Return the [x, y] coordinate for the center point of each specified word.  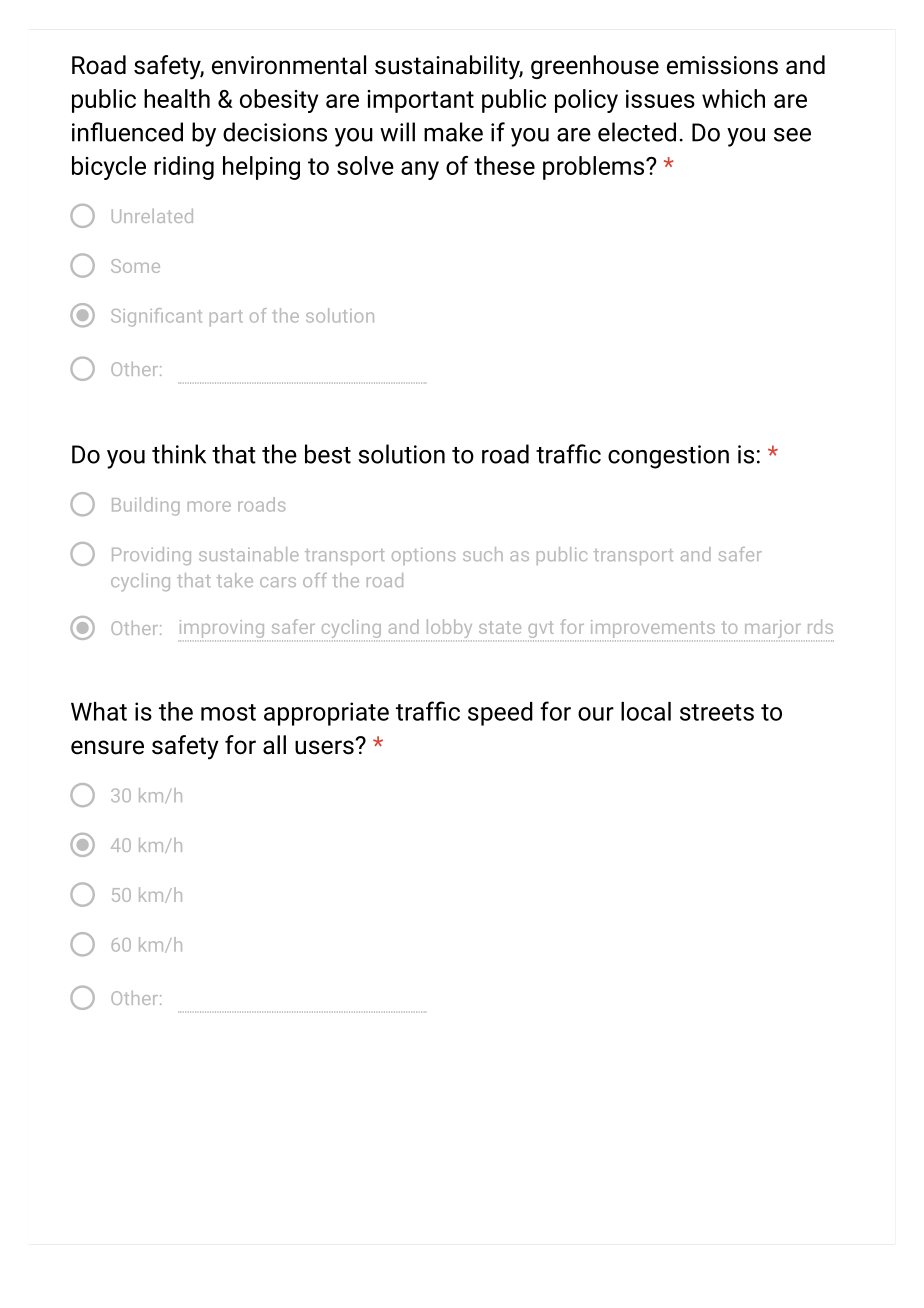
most [228, 712]
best [328, 454]
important [420, 101]
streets [717, 712]
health [177, 98]
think [179, 454]
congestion [668, 457]
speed [500, 714]
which [733, 98]
